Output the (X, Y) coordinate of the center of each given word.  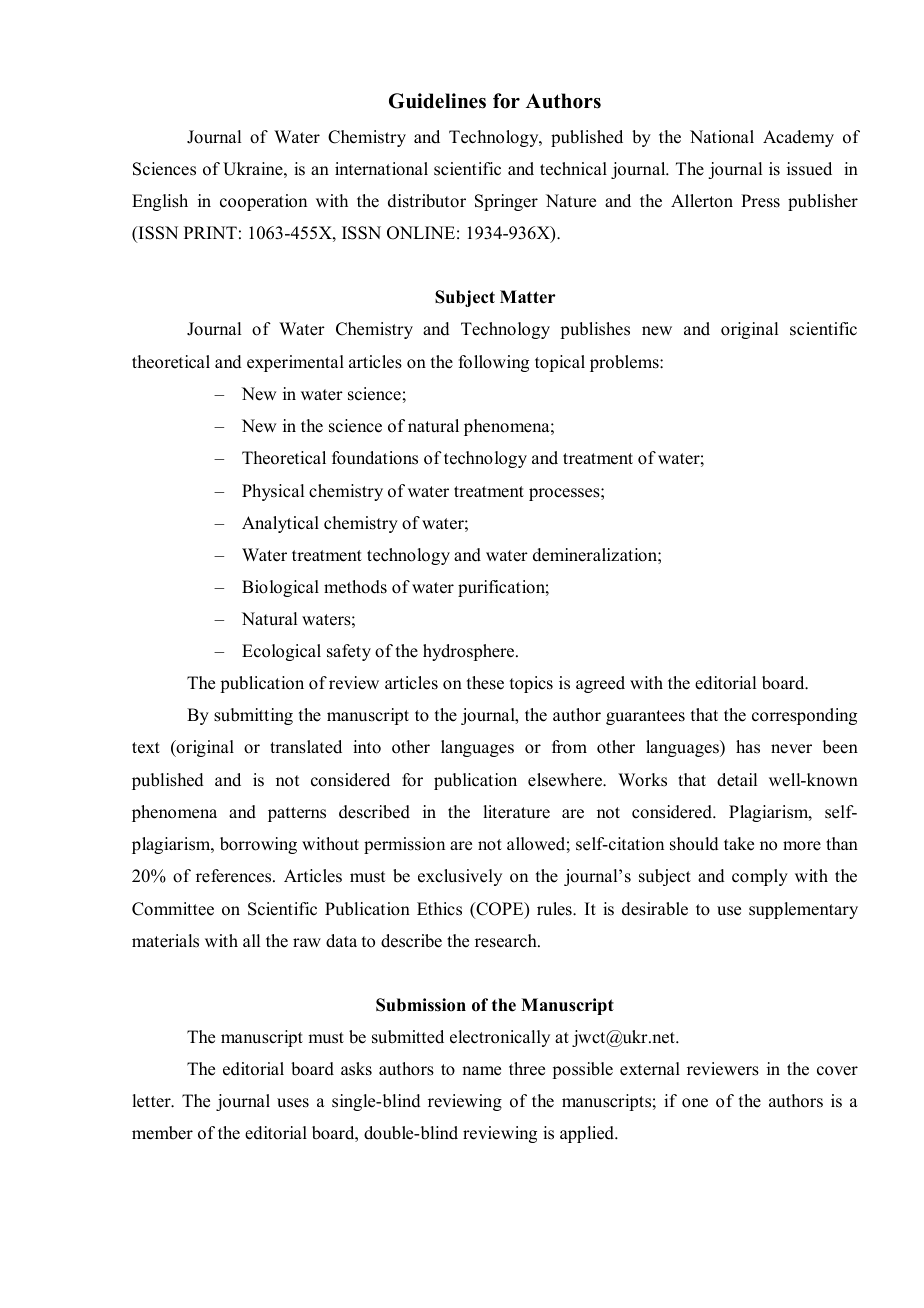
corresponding (804, 716)
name (481, 1071)
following (494, 363)
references (235, 876)
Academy (798, 138)
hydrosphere (470, 652)
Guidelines (437, 101)
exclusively (460, 877)
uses (293, 1103)
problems (625, 363)
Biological (280, 588)
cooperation (263, 202)
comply (760, 877)
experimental (295, 363)
